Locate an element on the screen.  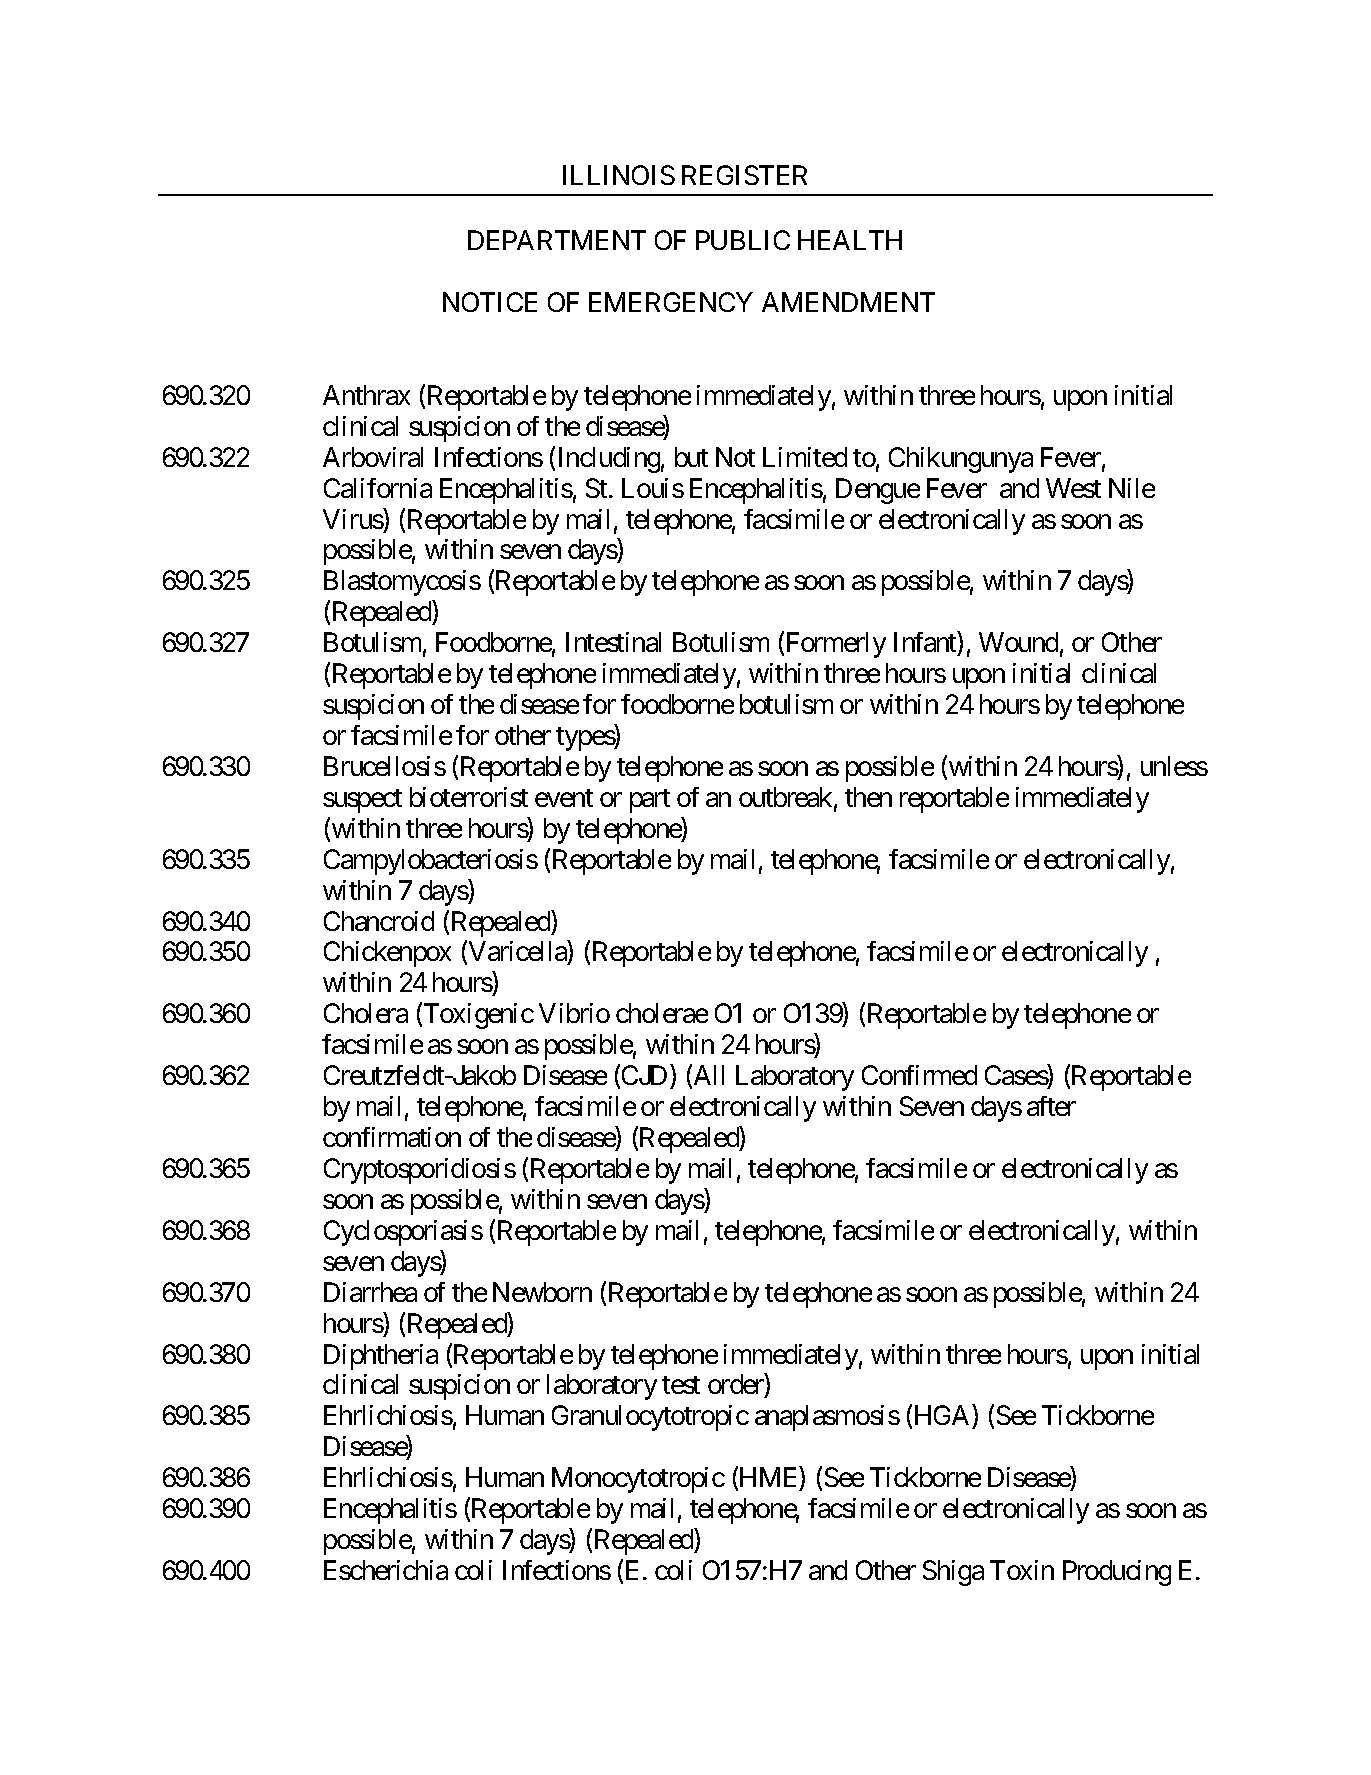
after is located at coordinates (1051, 1106).
